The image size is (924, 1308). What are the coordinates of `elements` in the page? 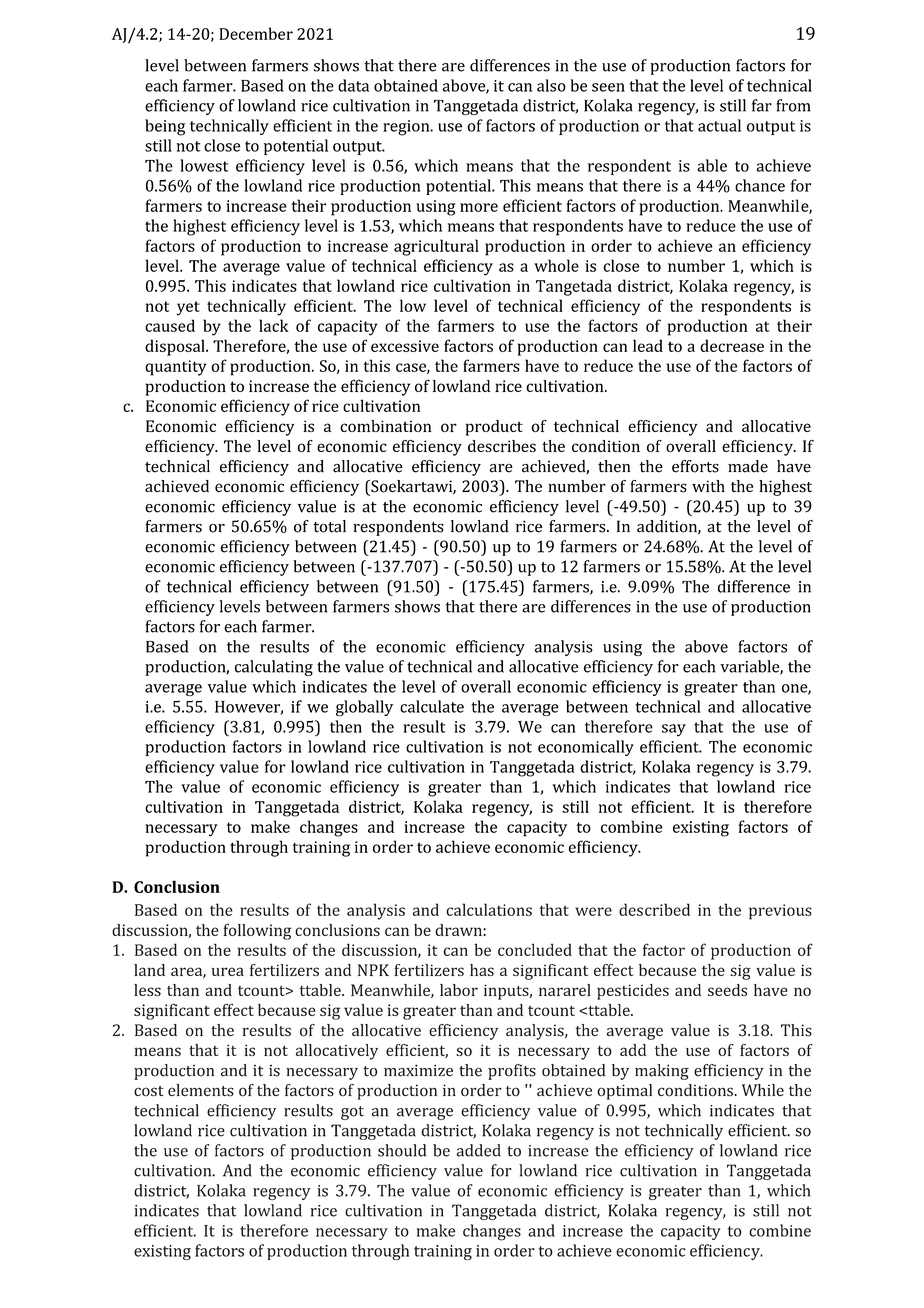 It's located at (201, 1090).
